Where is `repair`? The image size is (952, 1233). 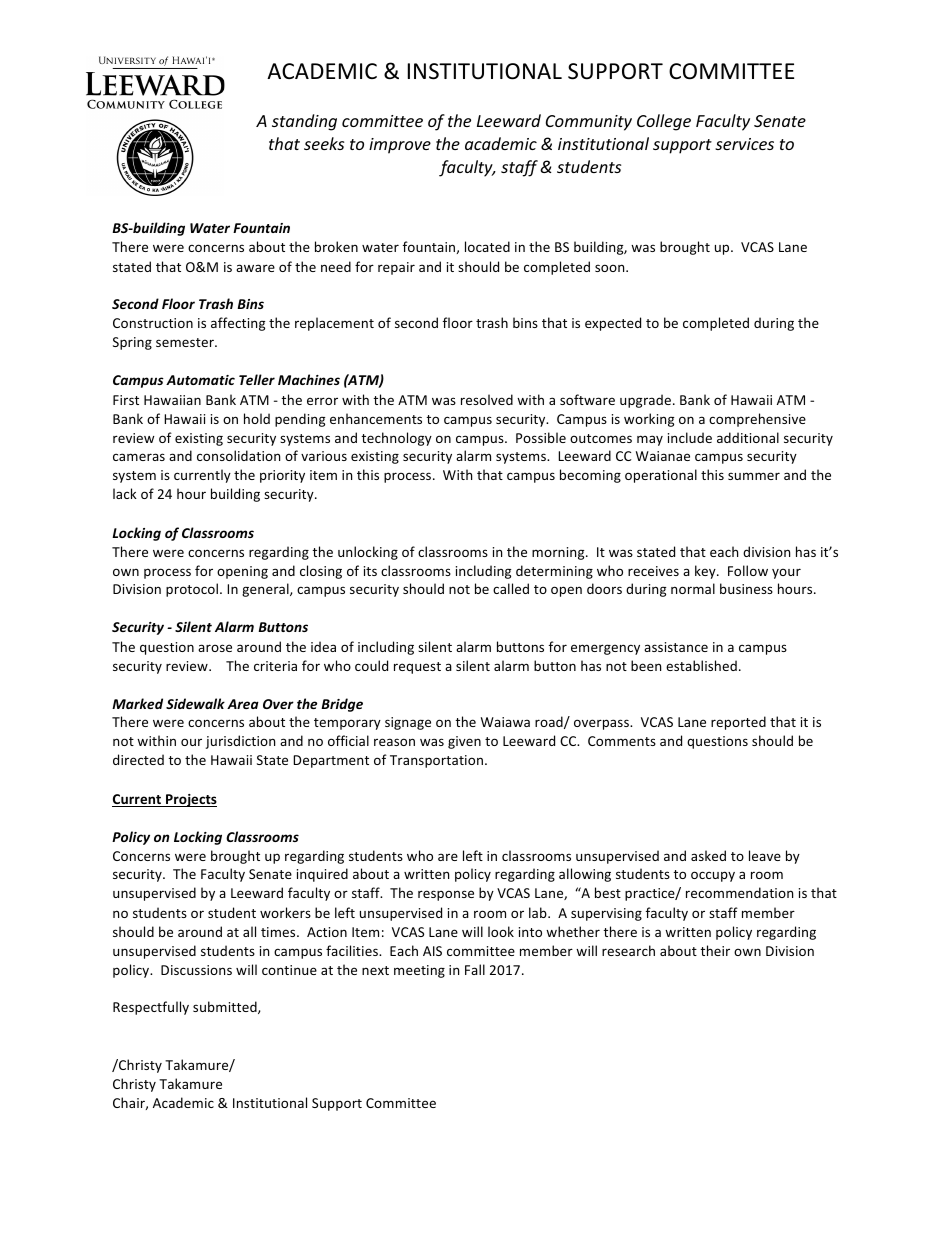 repair is located at coordinates (396, 268).
